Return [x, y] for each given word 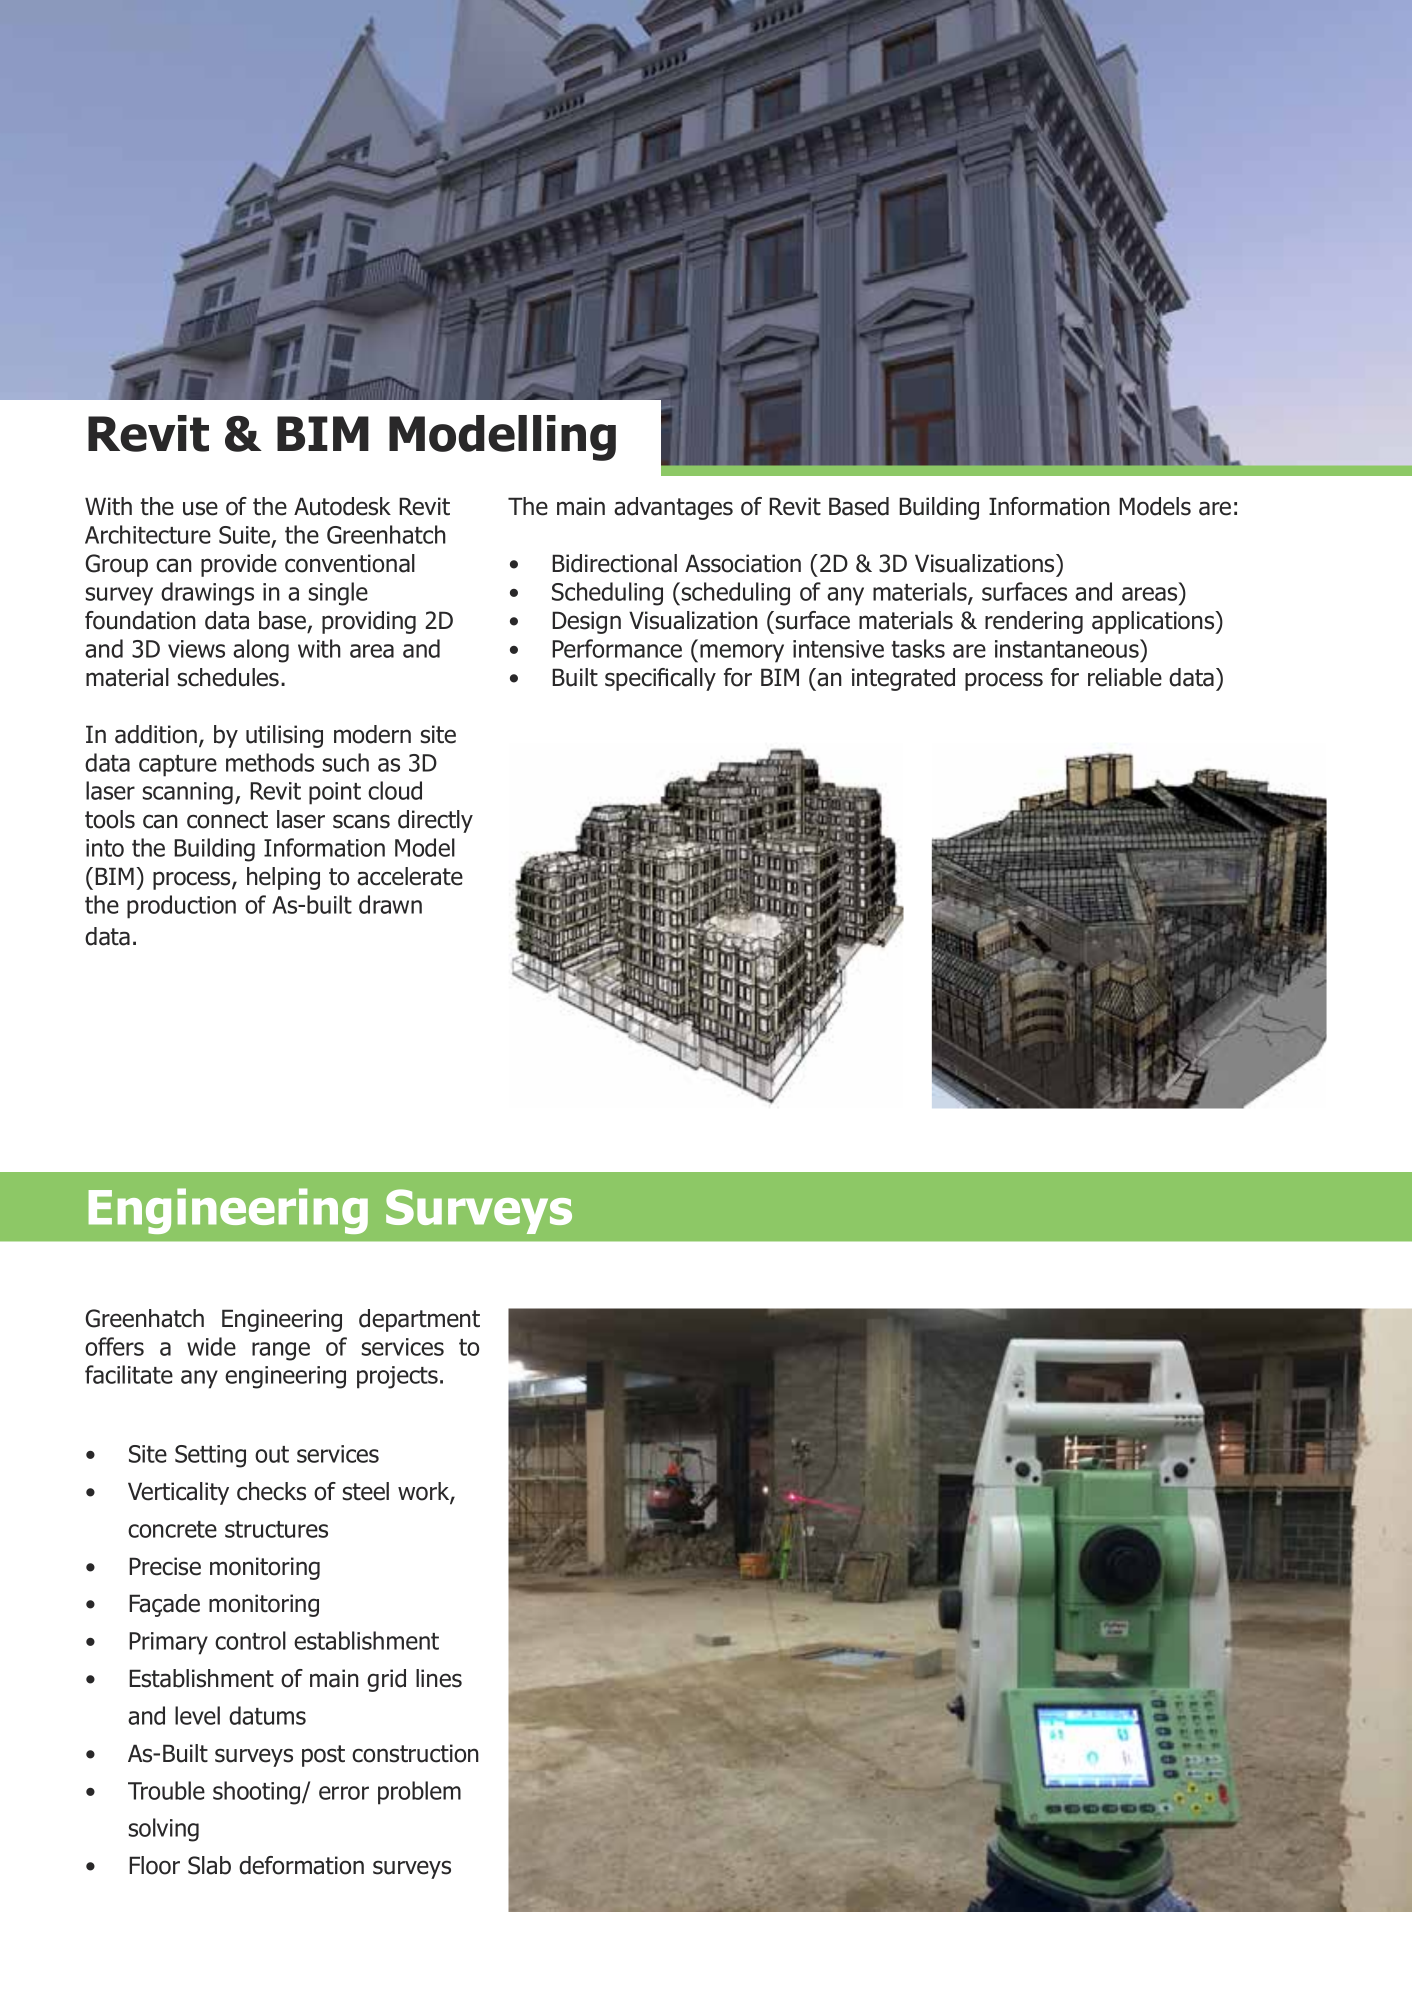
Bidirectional [614, 563]
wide [211, 1346]
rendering [1034, 622]
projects [399, 1377]
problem [419, 1793]
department [419, 1320]
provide [239, 565]
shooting [258, 1793]
